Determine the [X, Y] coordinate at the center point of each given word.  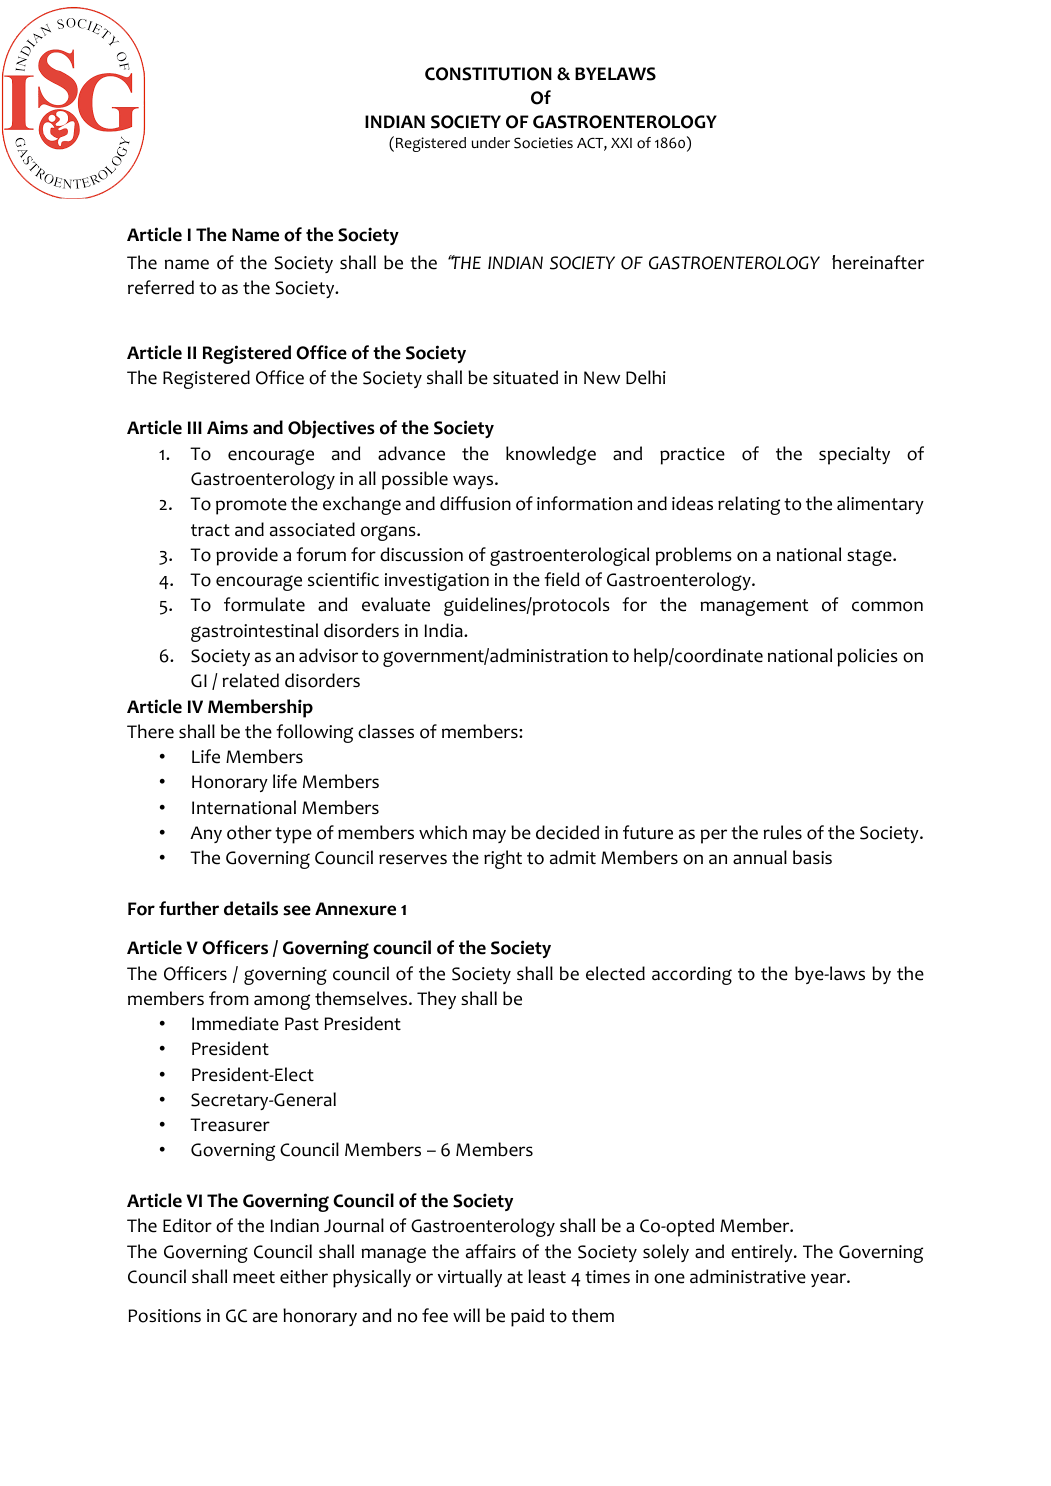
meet [254, 1277]
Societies [543, 143]
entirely [763, 1253]
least [547, 1276]
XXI [621, 143]
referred [161, 287]
